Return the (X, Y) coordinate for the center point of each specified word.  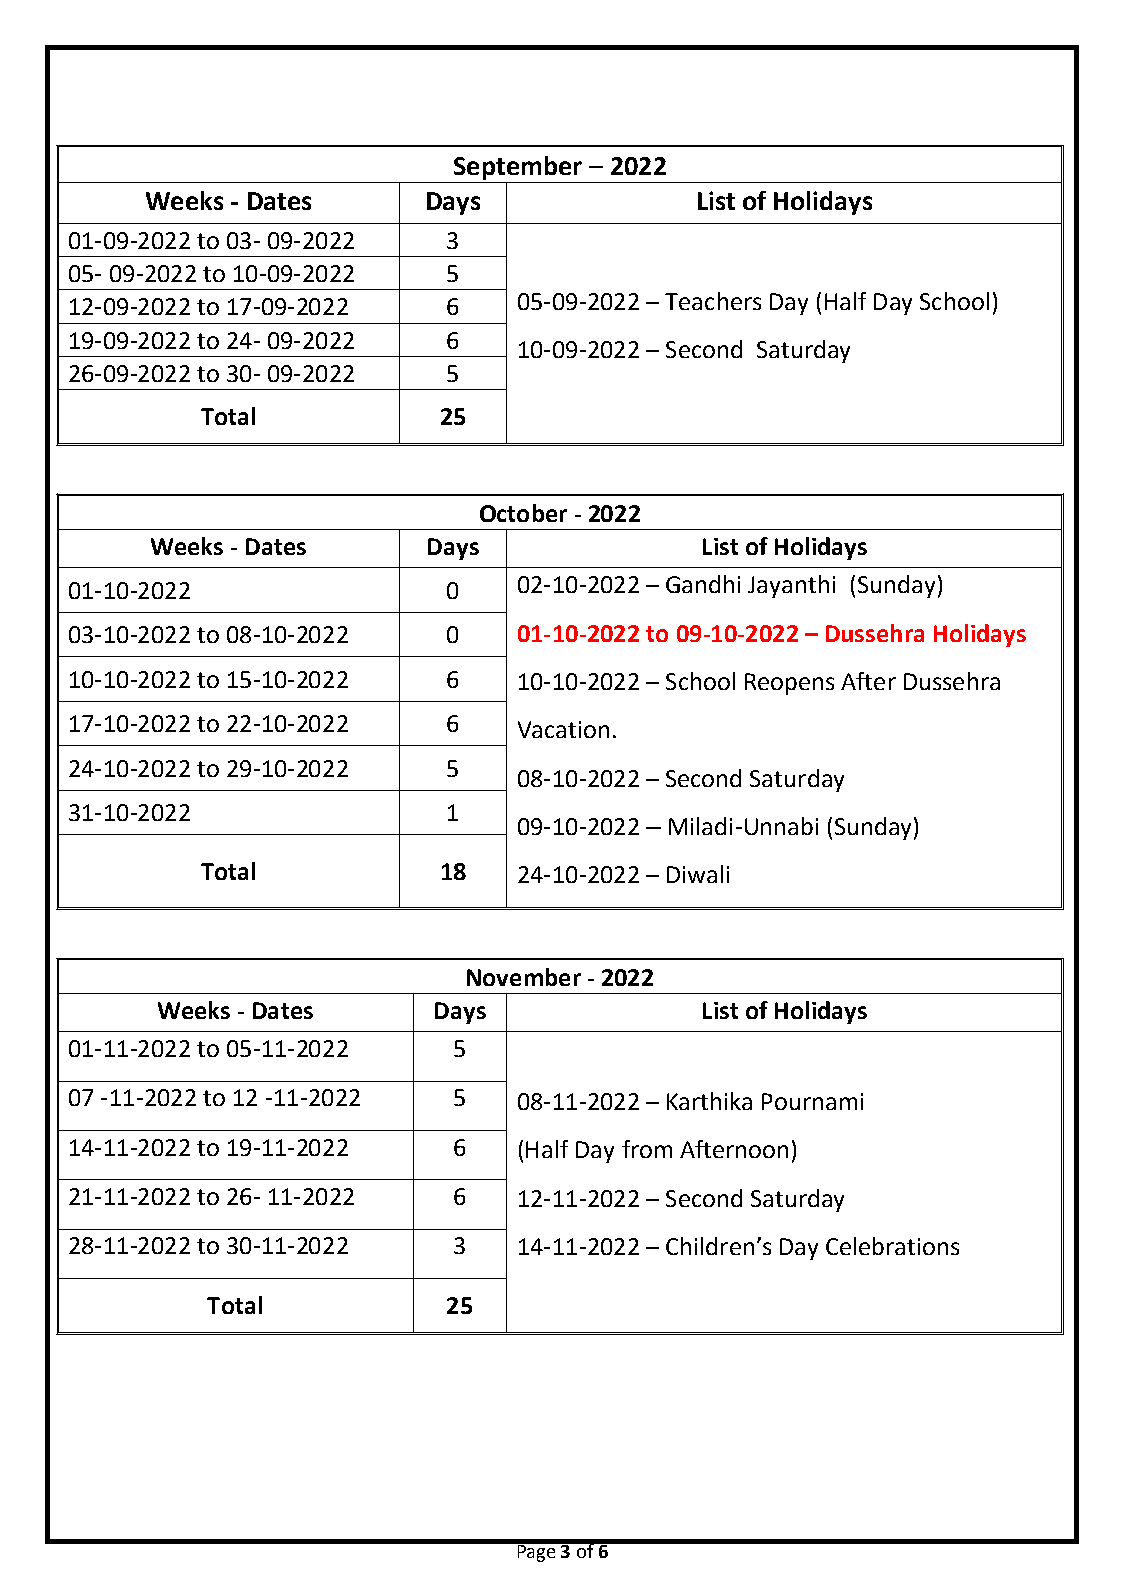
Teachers (713, 301)
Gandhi (703, 584)
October (523, 513)
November (524, 977)
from (647, 1149)
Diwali (698, 874)
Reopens (789, 684)
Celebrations (892, 1246)
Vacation (563, 729)
